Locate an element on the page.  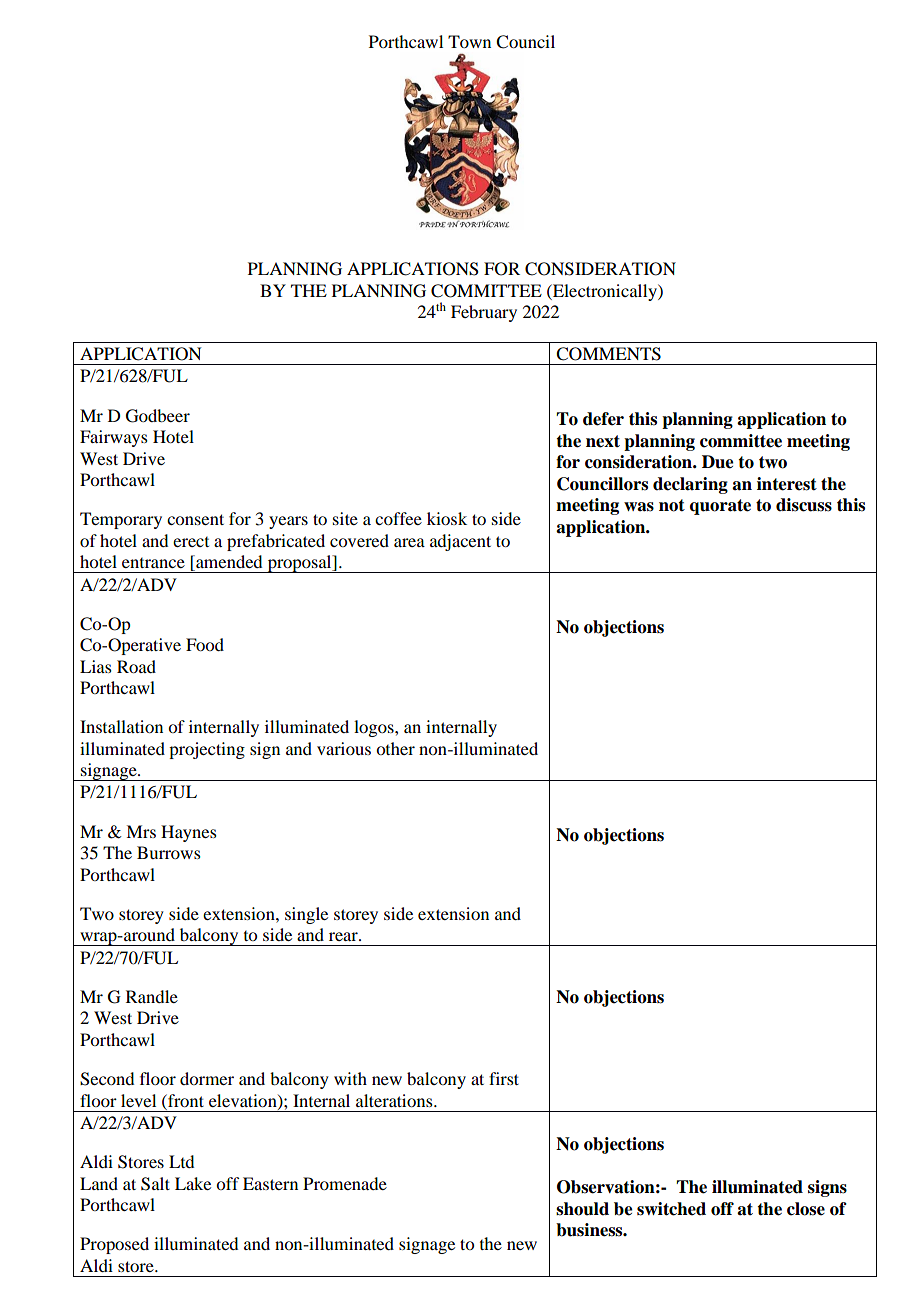
COMMENTS is located at coordinates (608, 354).
